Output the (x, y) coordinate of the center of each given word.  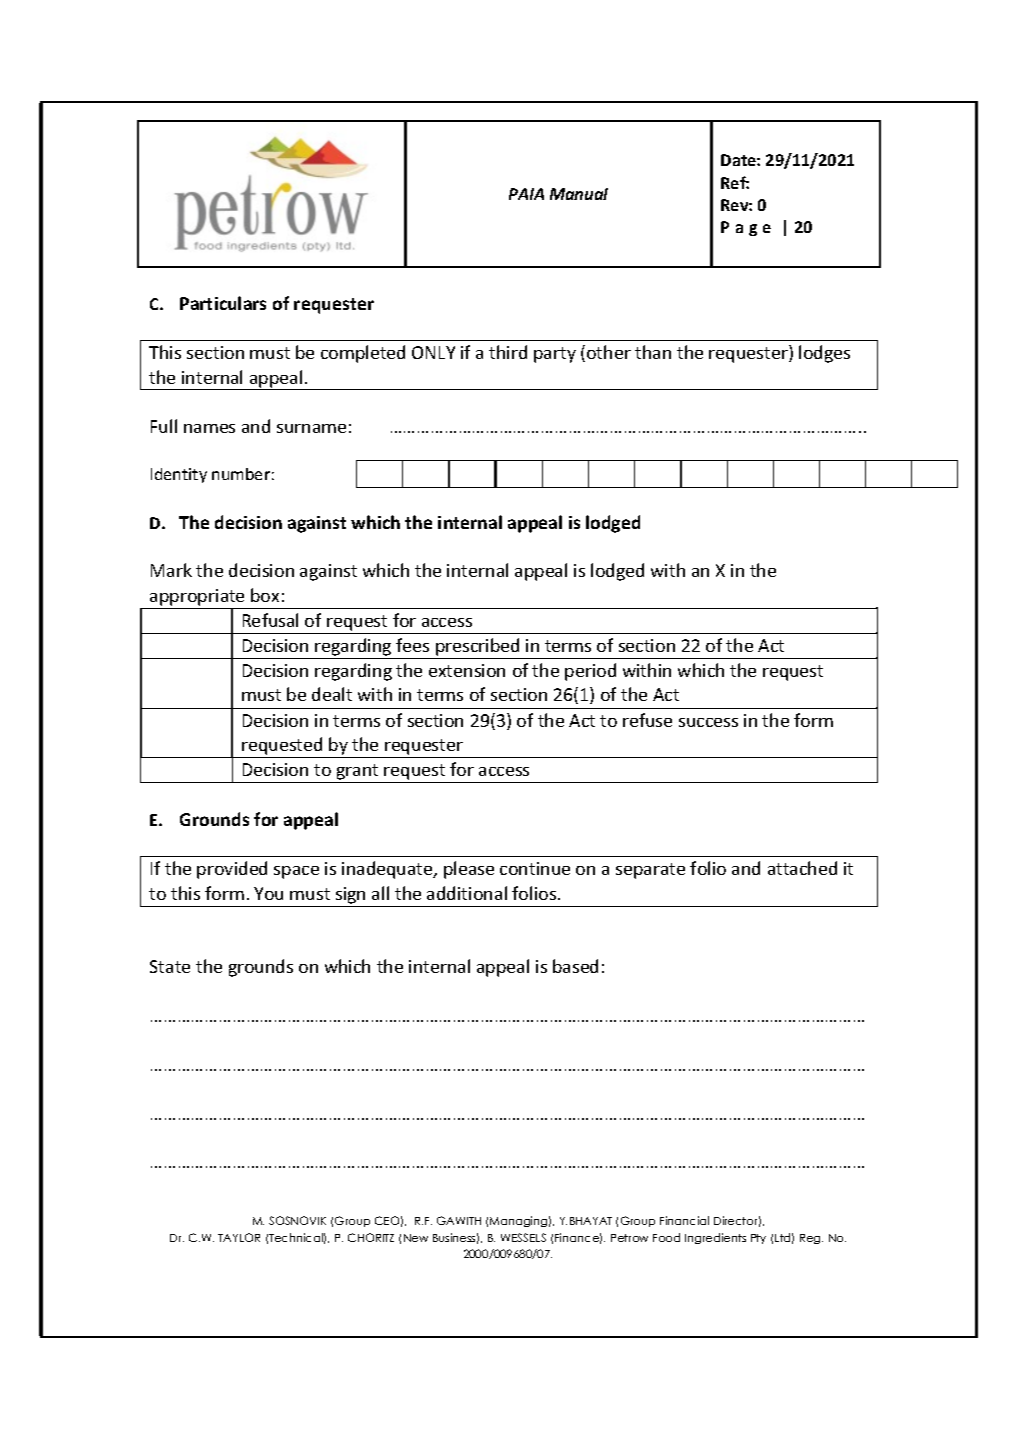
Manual (579, 194)
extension (467, 670)
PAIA (526, 194)
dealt (332, 694)
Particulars (223, 303)
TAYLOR (239, 1237)
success (708, 722)
